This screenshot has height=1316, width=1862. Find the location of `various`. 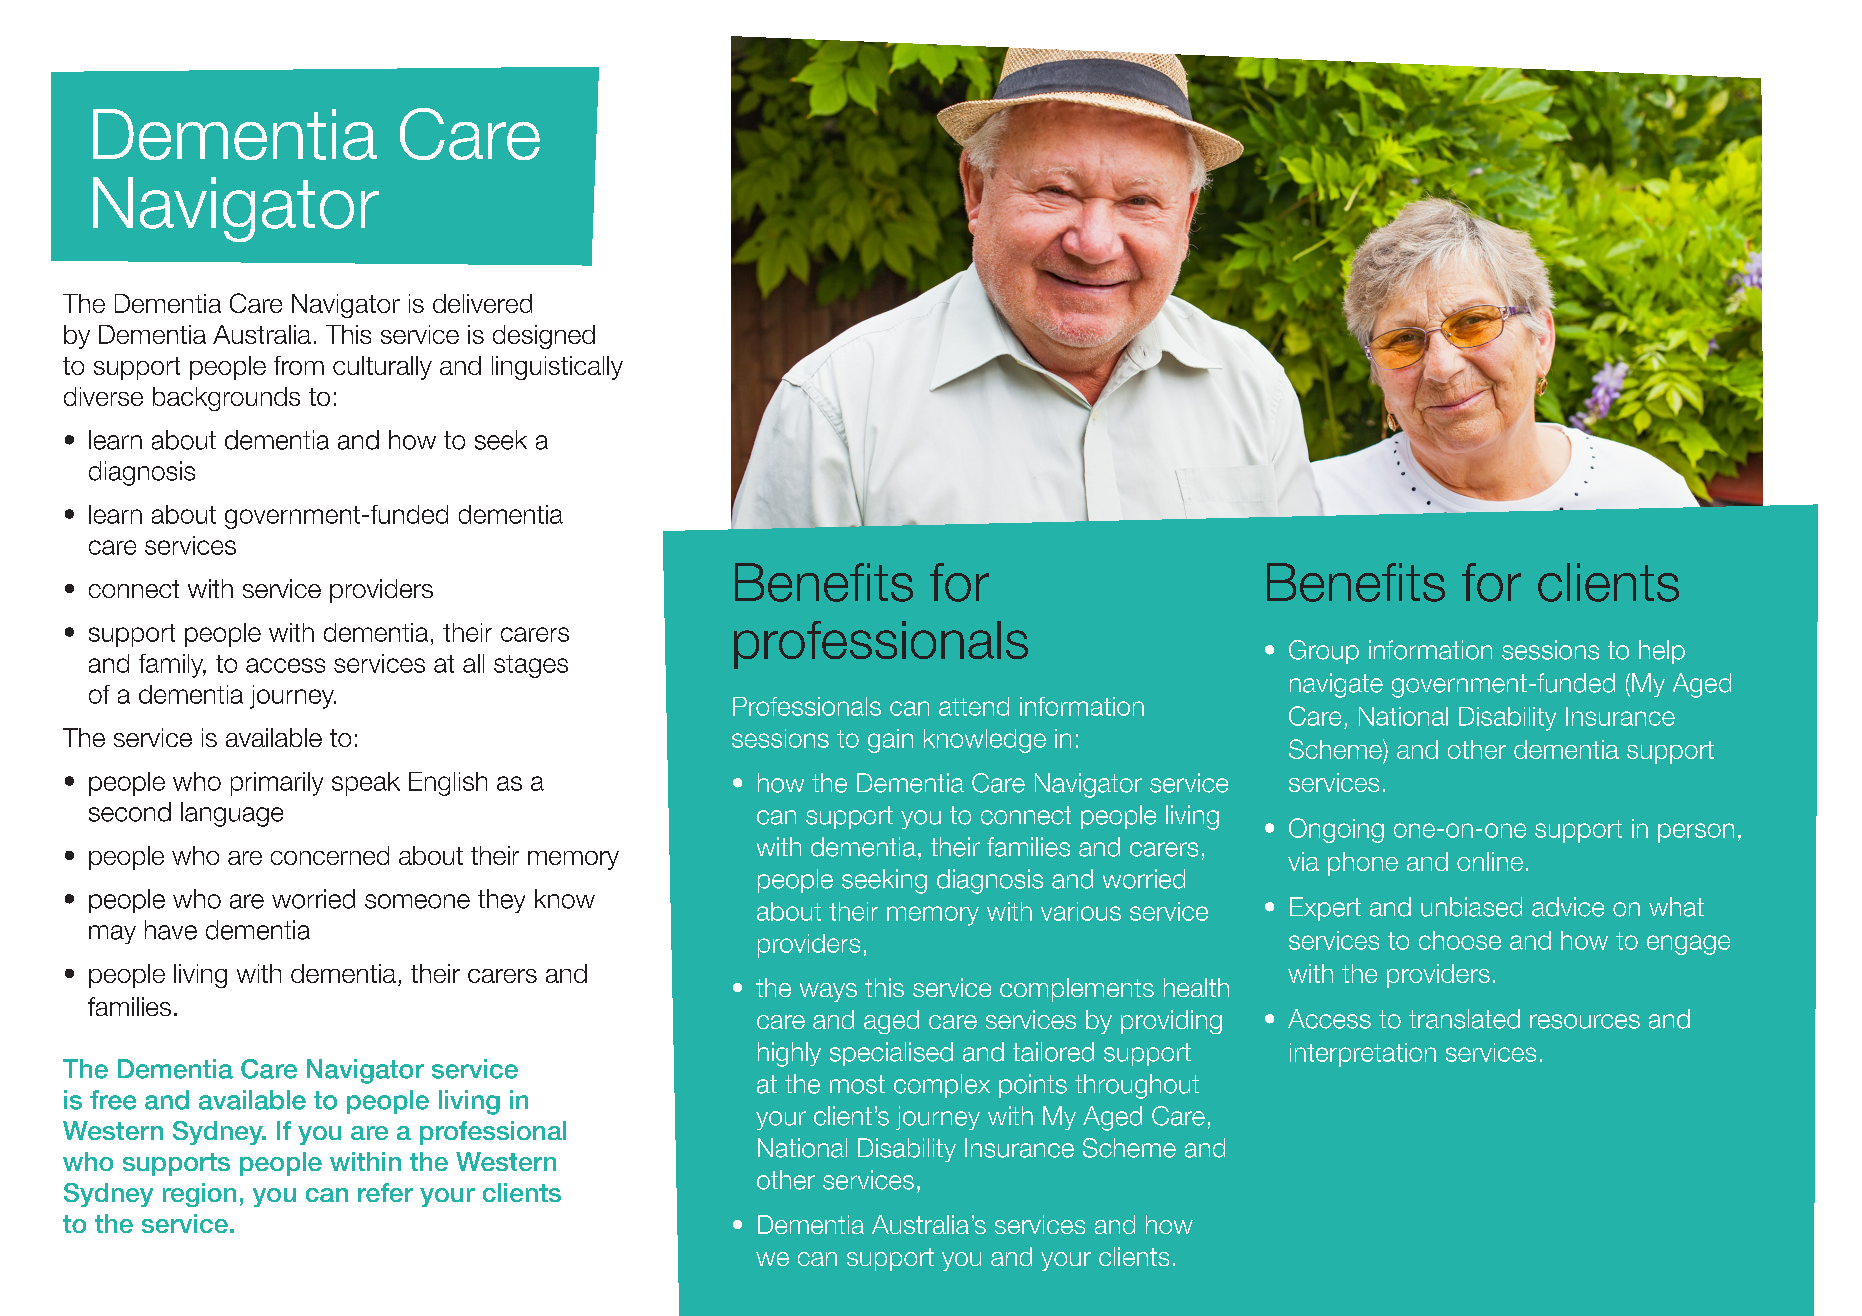

various is located at coordinates (1081, 911).
